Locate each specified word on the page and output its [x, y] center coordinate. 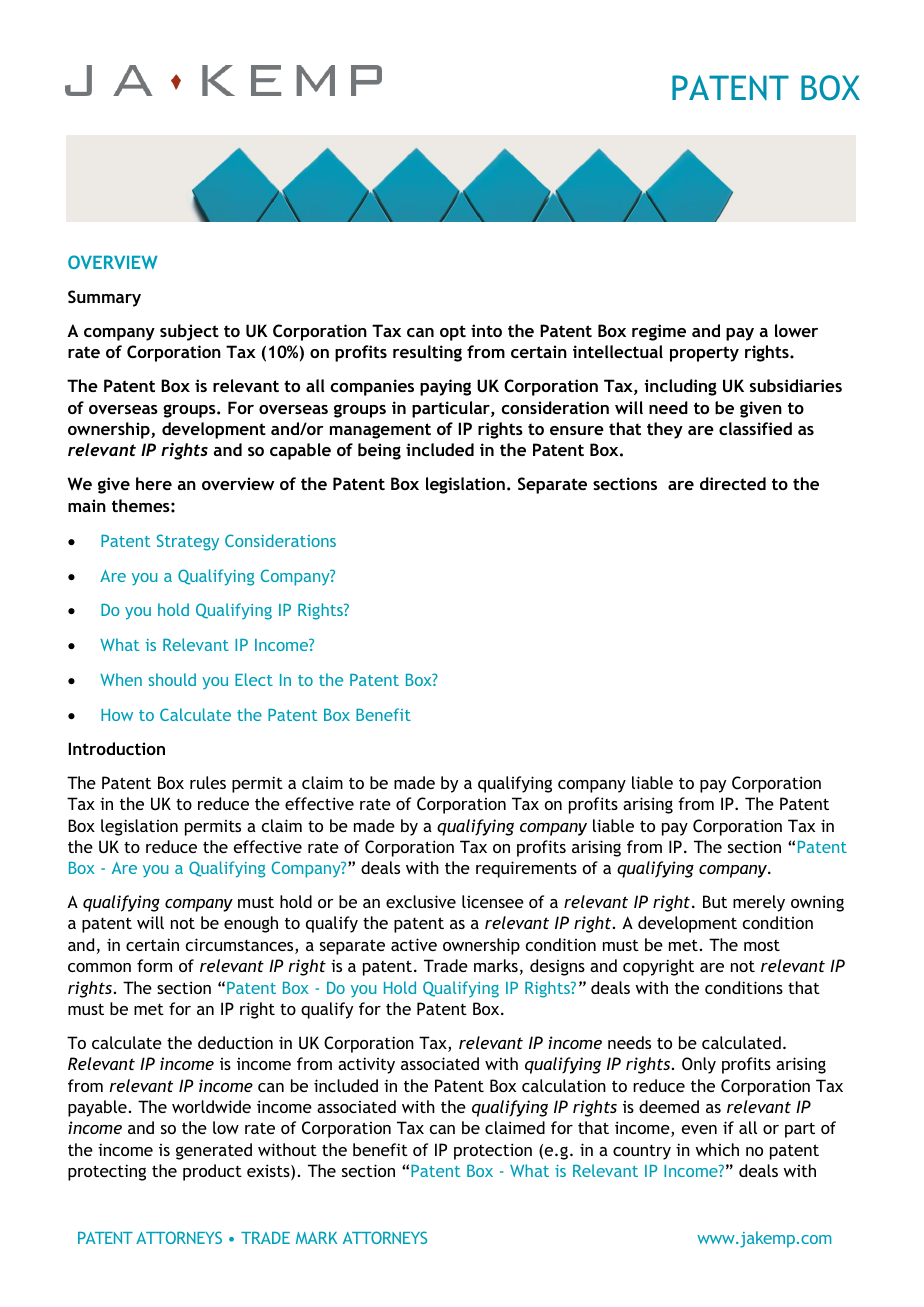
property [704, 354]
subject [189, 332]
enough [251, 924]
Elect [254, 679]
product [212, 1172]
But [715, 901]
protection [493, 1151]
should [172, 679]
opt [453, 333]
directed [733, 483]
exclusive [421, 901]
